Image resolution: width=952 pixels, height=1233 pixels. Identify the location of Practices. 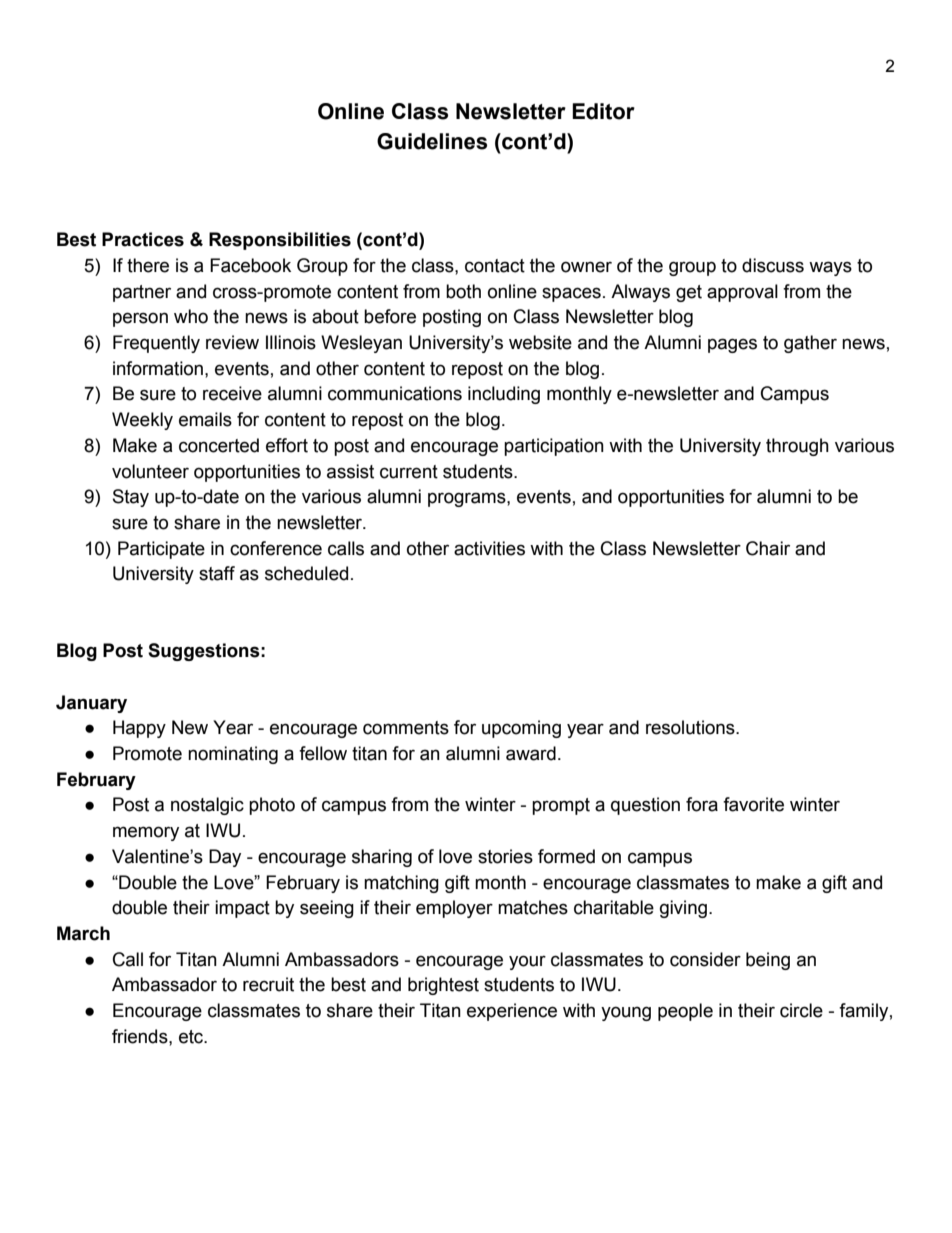
(143, 239).
